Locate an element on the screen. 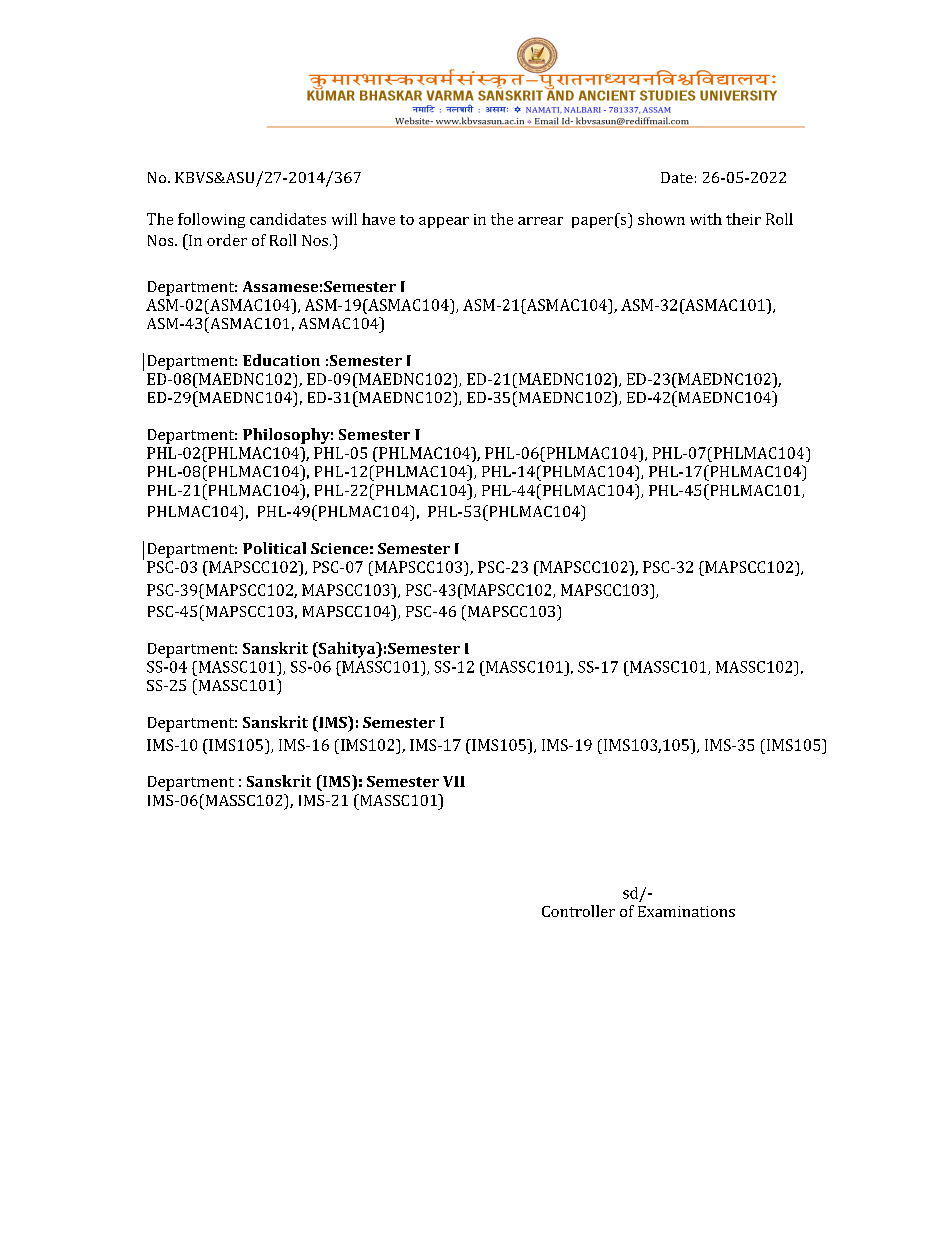  Political is located at coordinates (274, 548).
